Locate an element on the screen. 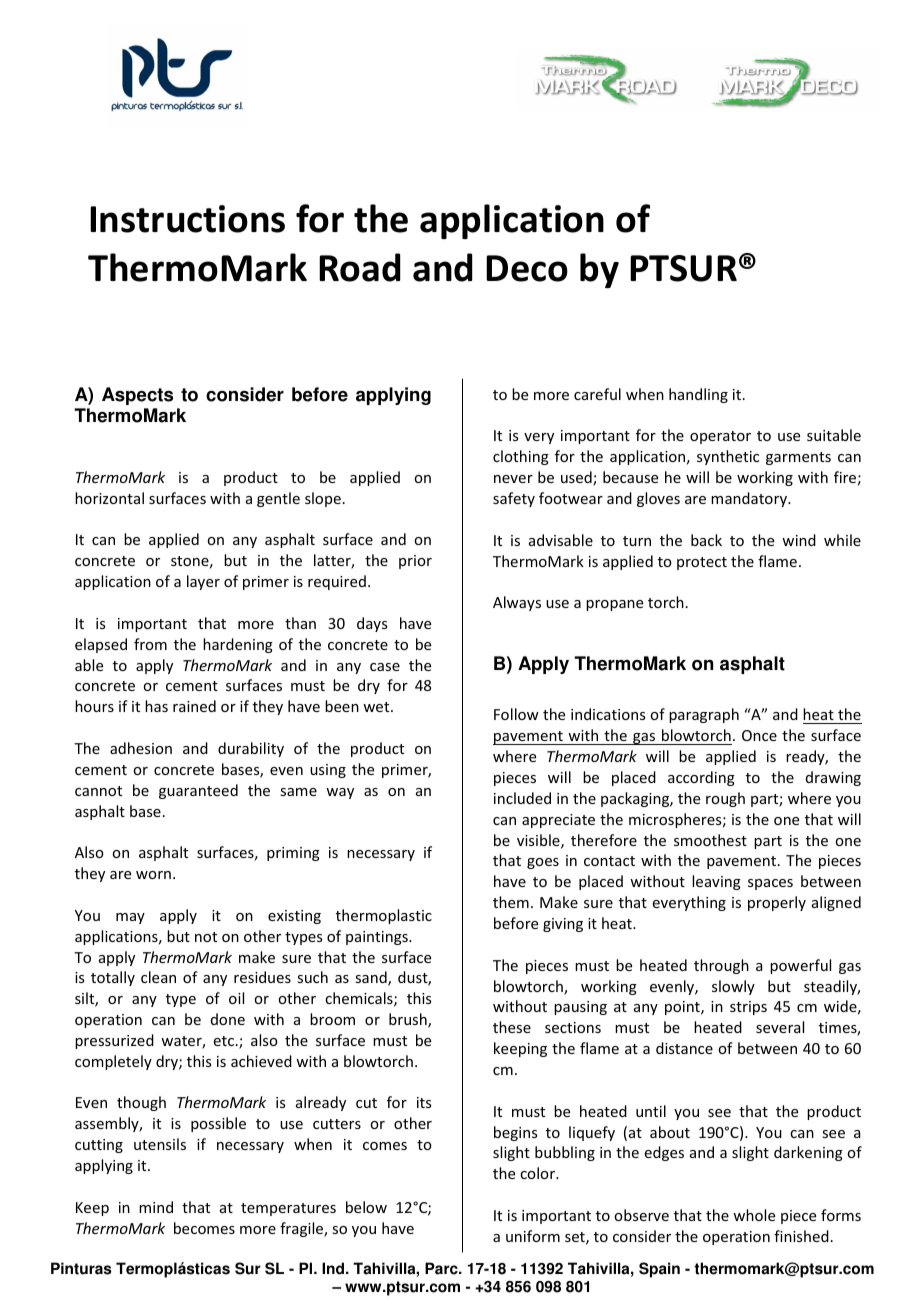  mind is located at coordinates (156, 1207).
